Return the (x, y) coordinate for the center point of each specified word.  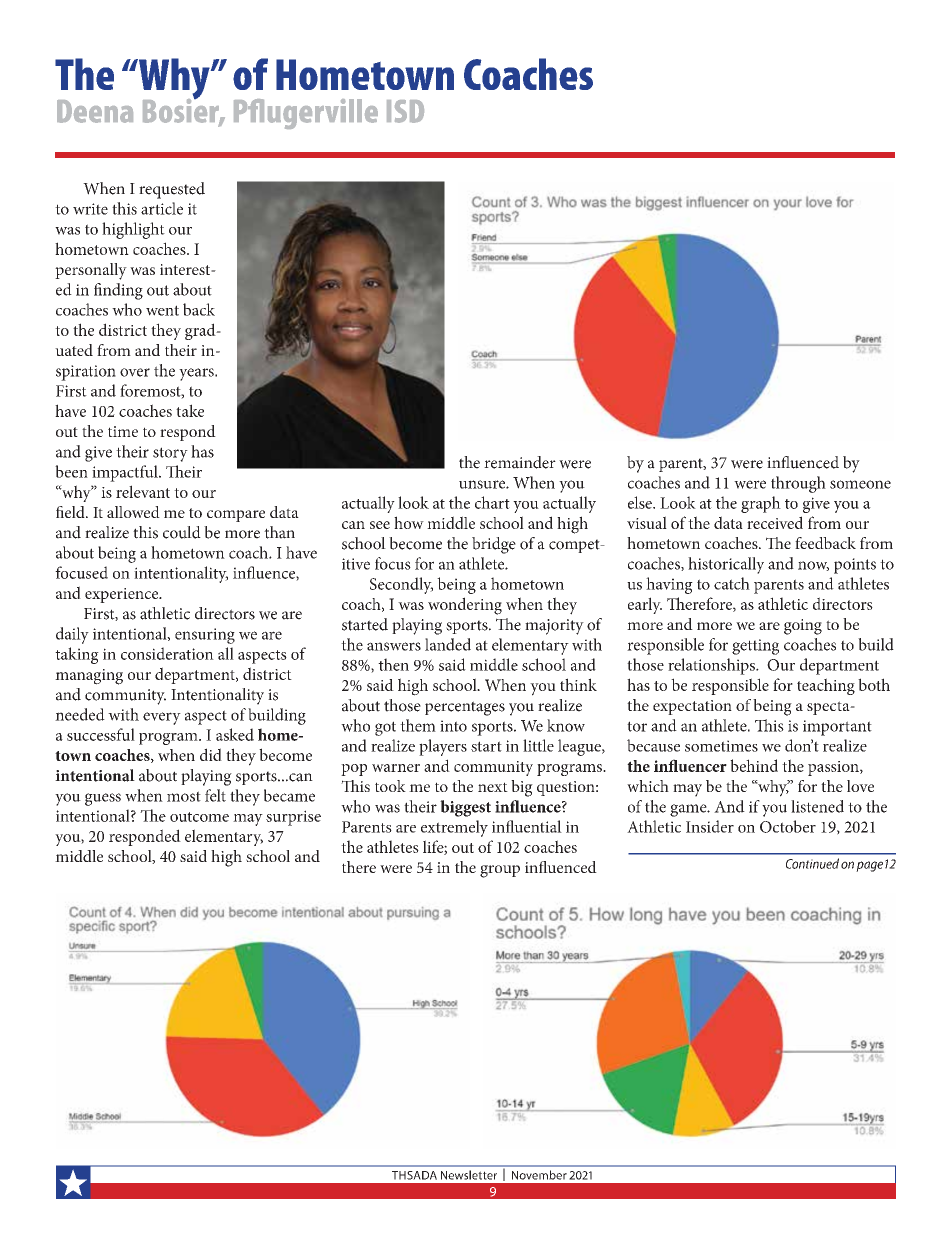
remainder (520, 462)
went (162, 310)
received (775, 522)
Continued (812, 863)
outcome (199, 817)
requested (172, 190)
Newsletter (469, 1175)
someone (860, 484)
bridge (494, 545)
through (798, 484)
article (162, 208)
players (443, 747)
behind (754, 765)
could (182, 532)
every (162, 718)
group (500, 871)
